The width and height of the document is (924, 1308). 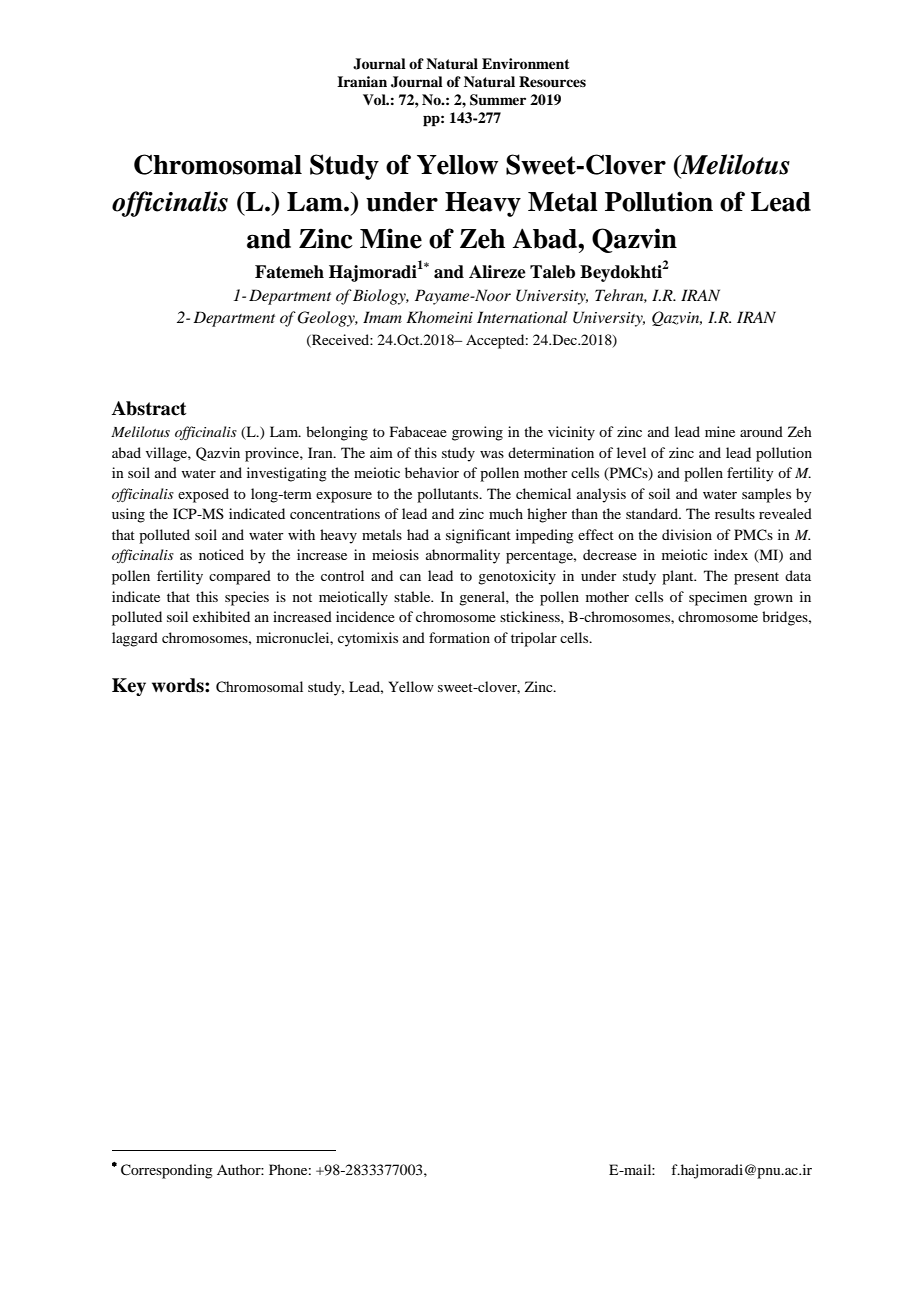 I want to click on Resources, so click(x=552, y=81).
